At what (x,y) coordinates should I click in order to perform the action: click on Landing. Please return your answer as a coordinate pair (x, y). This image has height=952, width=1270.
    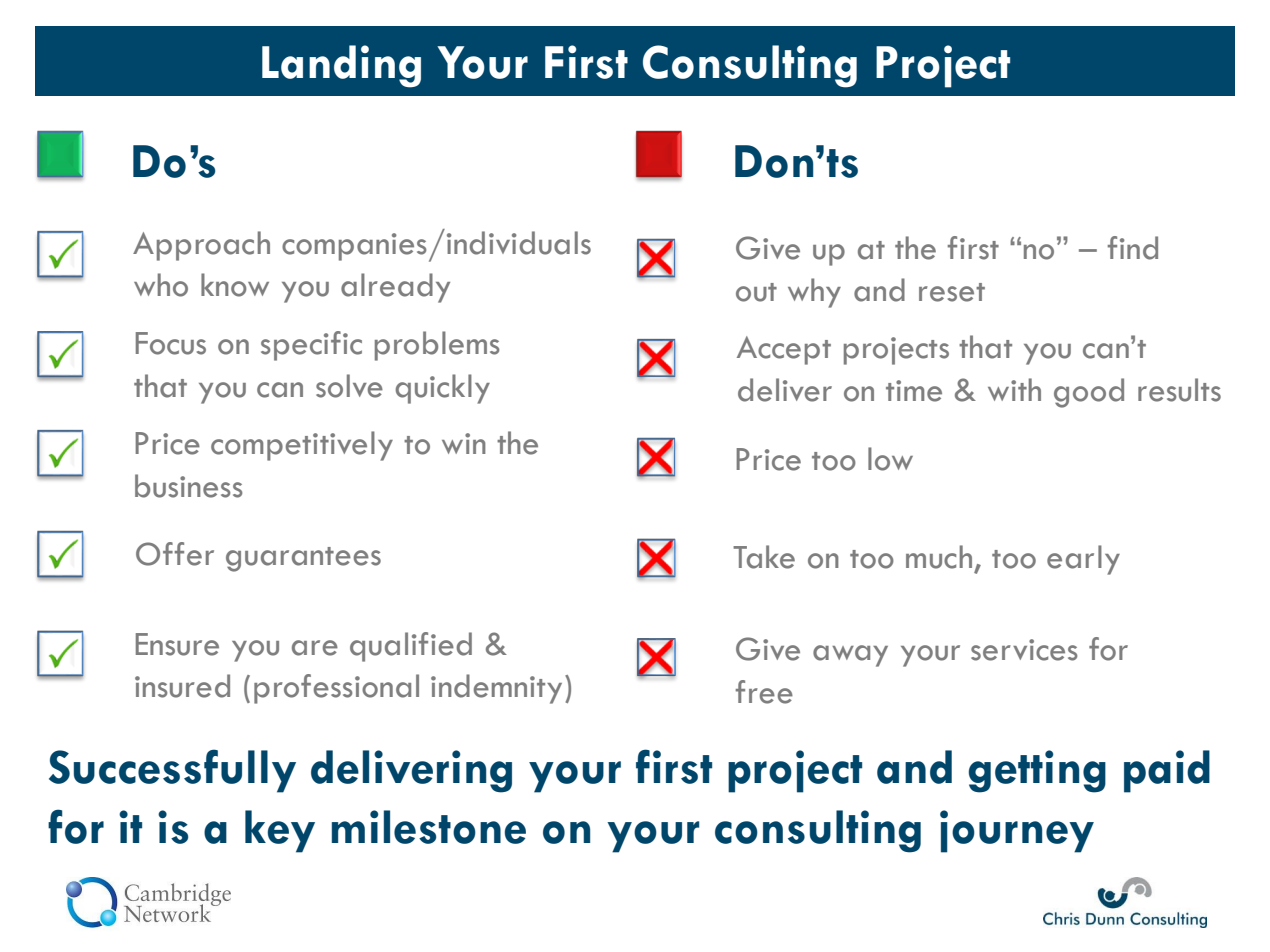
    Looking at the image, I should click on (341, 66).
